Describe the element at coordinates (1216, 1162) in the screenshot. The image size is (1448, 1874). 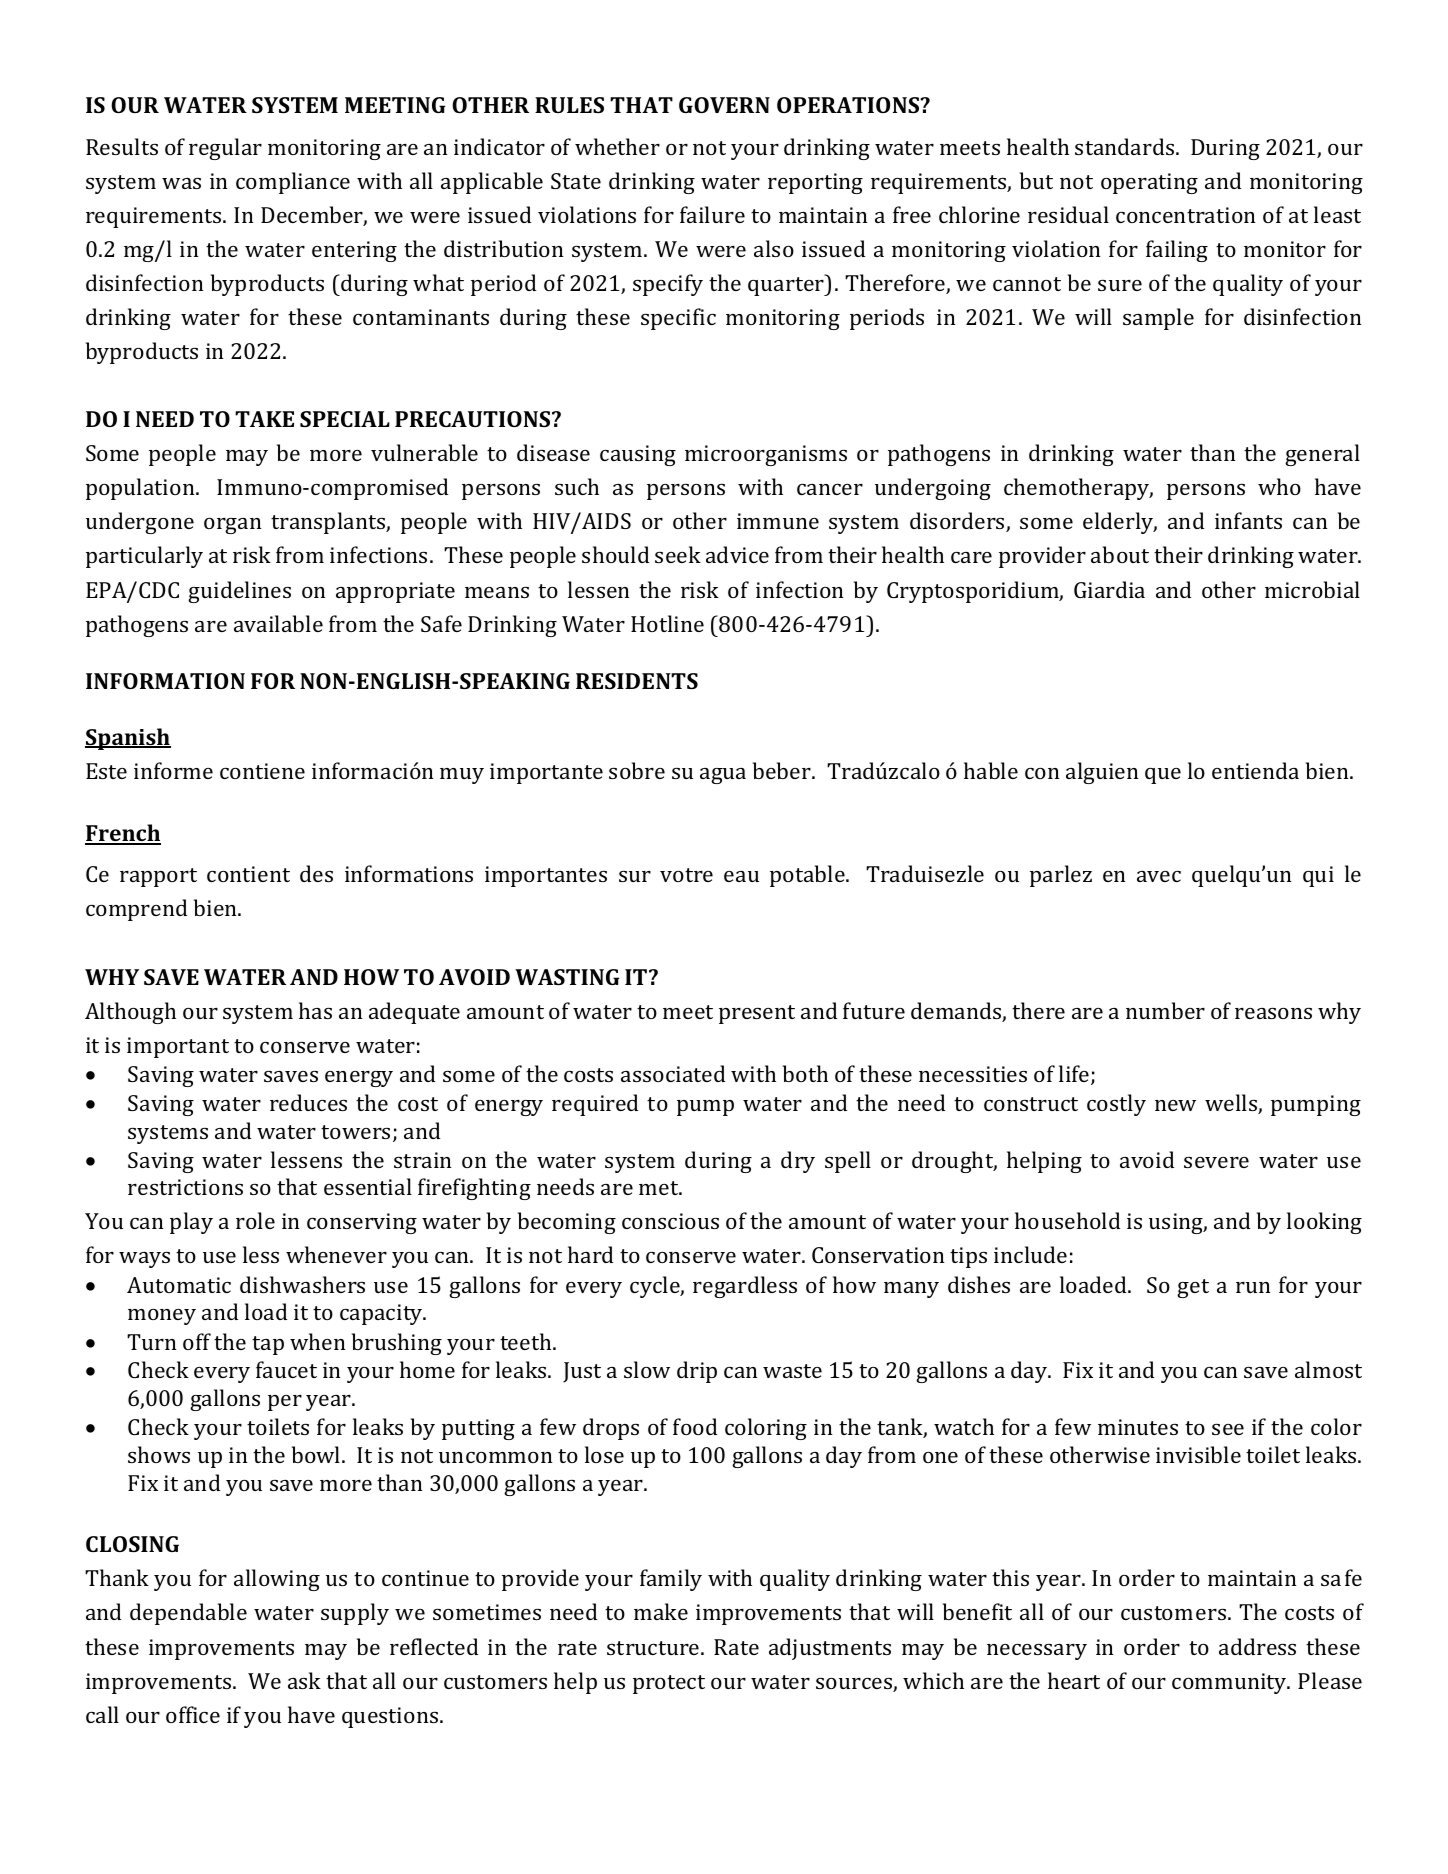
I see `severe` at that location.
